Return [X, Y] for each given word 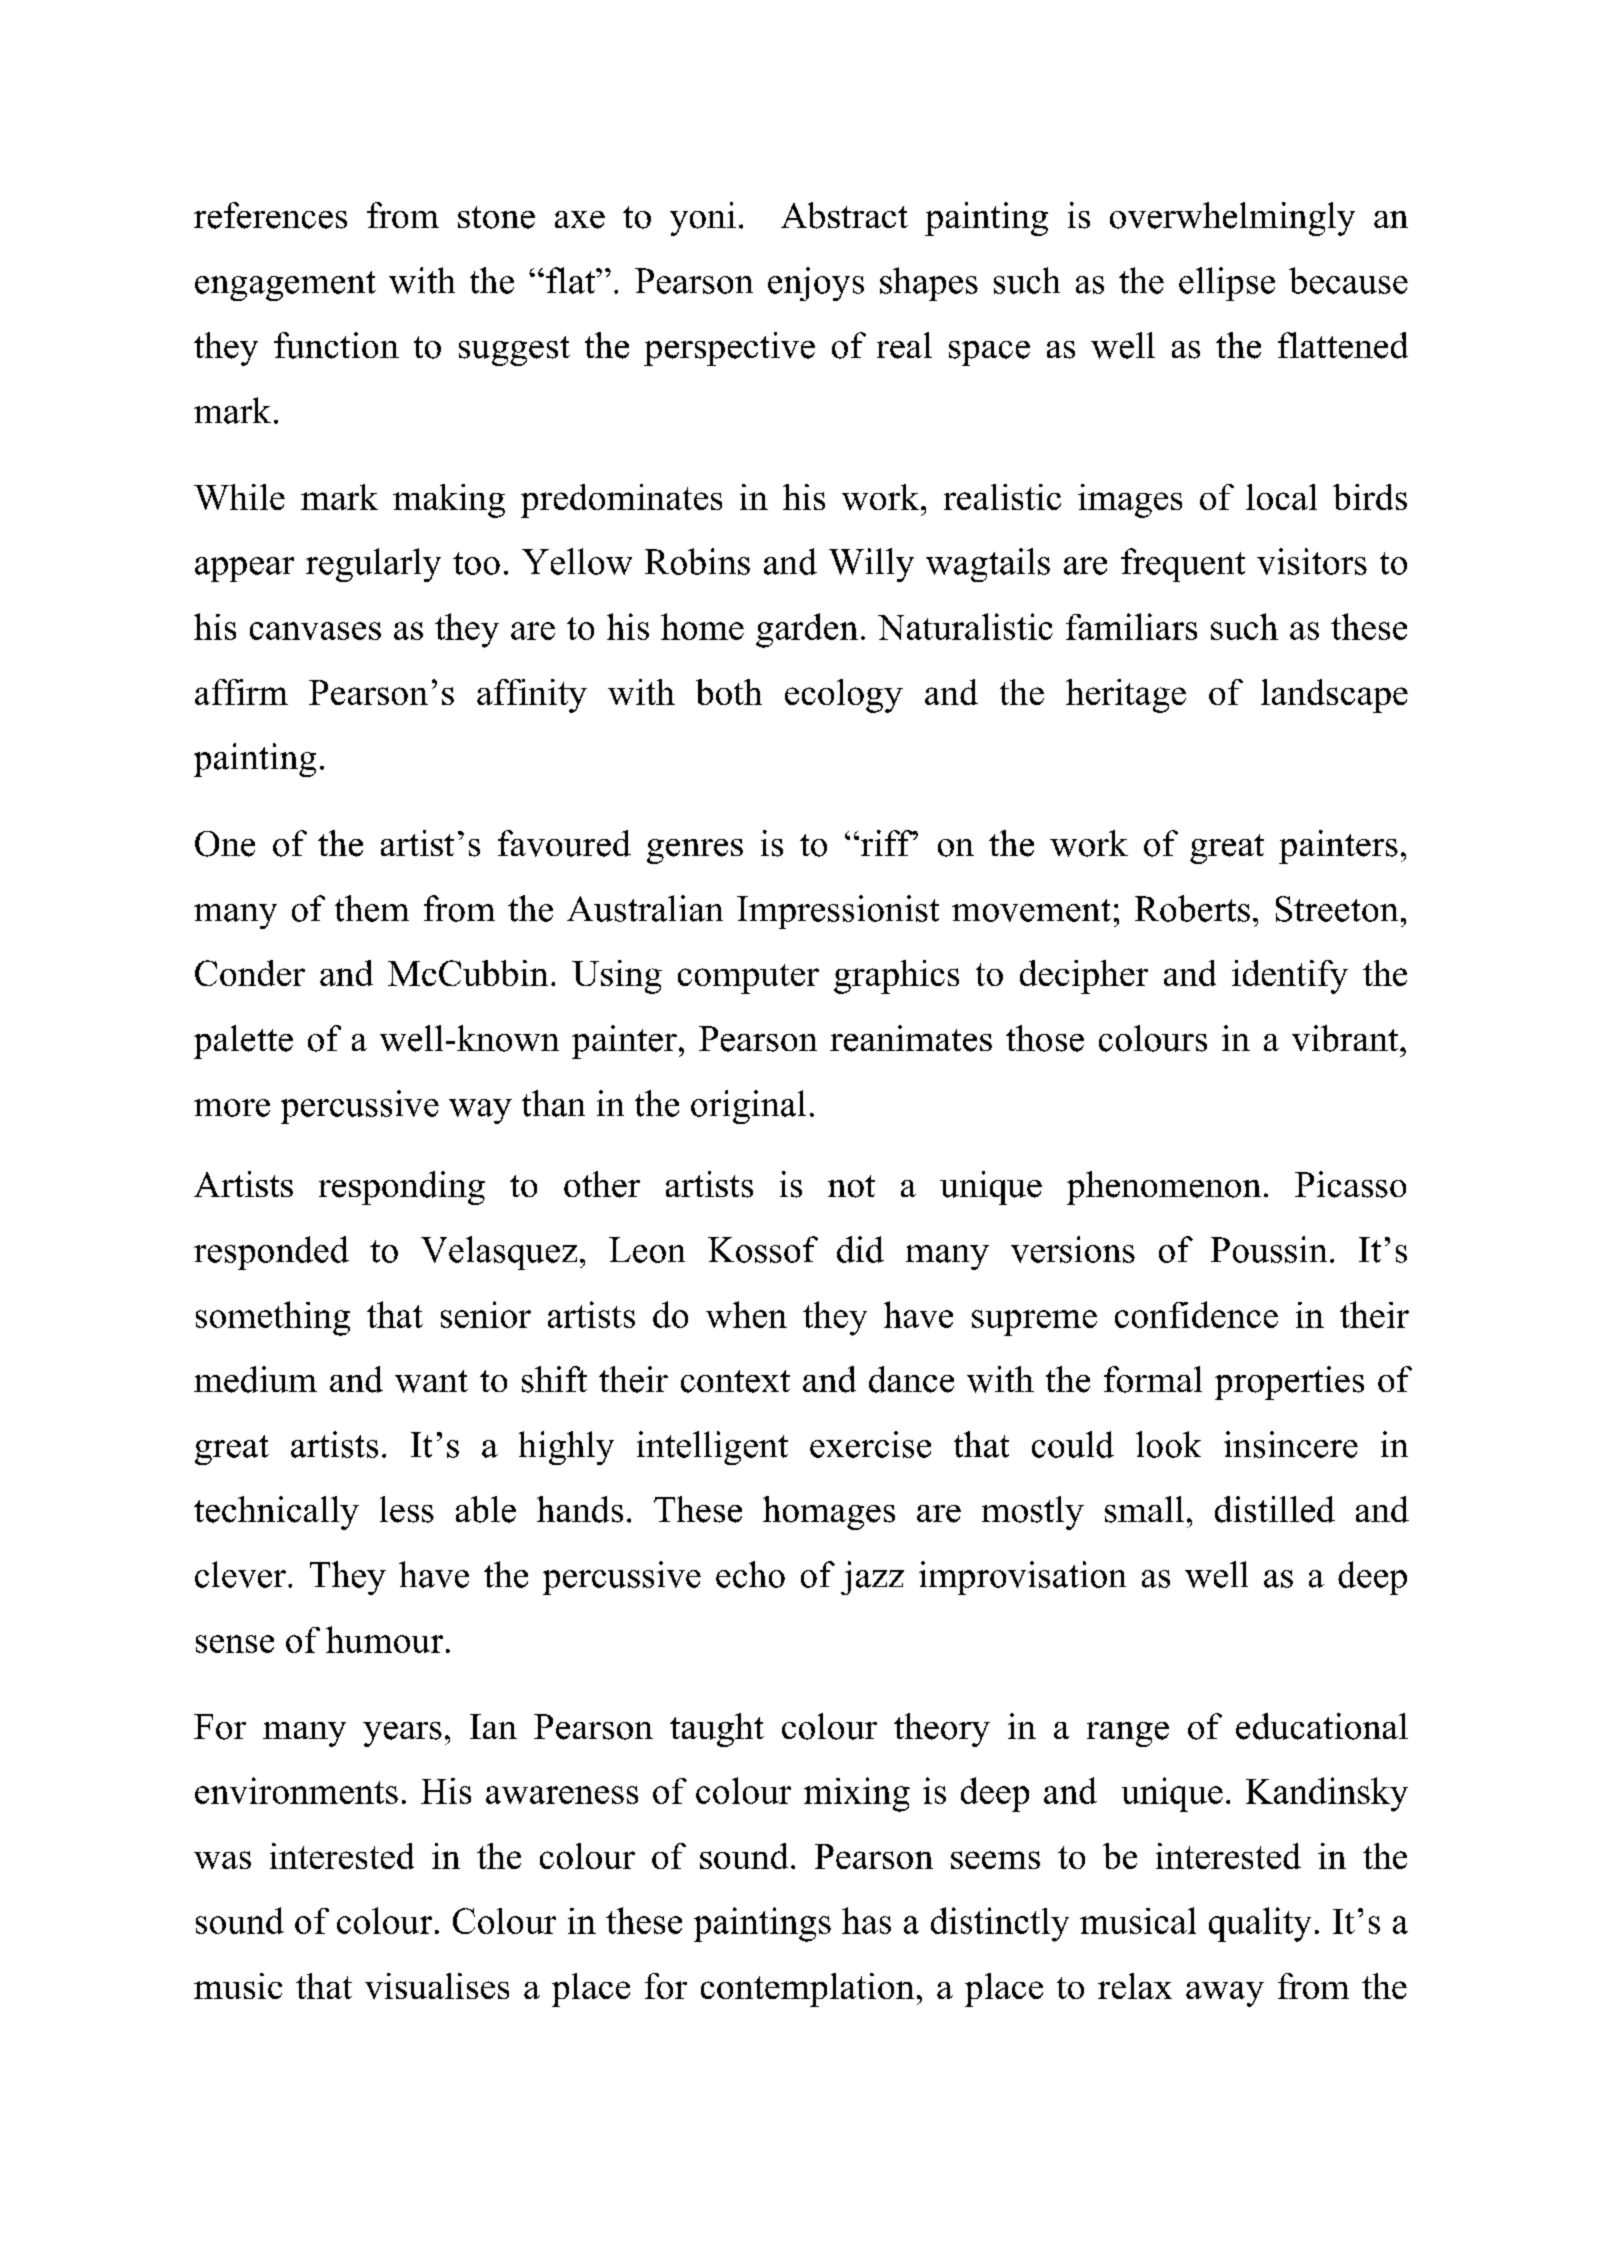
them [372, 908]
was [222, 1860]
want [431, 1381]
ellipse [1227, 284]
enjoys [816, 284]
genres [695, 851]
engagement [285, 286]
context [735, 1381]
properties [1289, 1383]
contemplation [807, 1990]
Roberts [1192, 908]
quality [1260, 1924]
